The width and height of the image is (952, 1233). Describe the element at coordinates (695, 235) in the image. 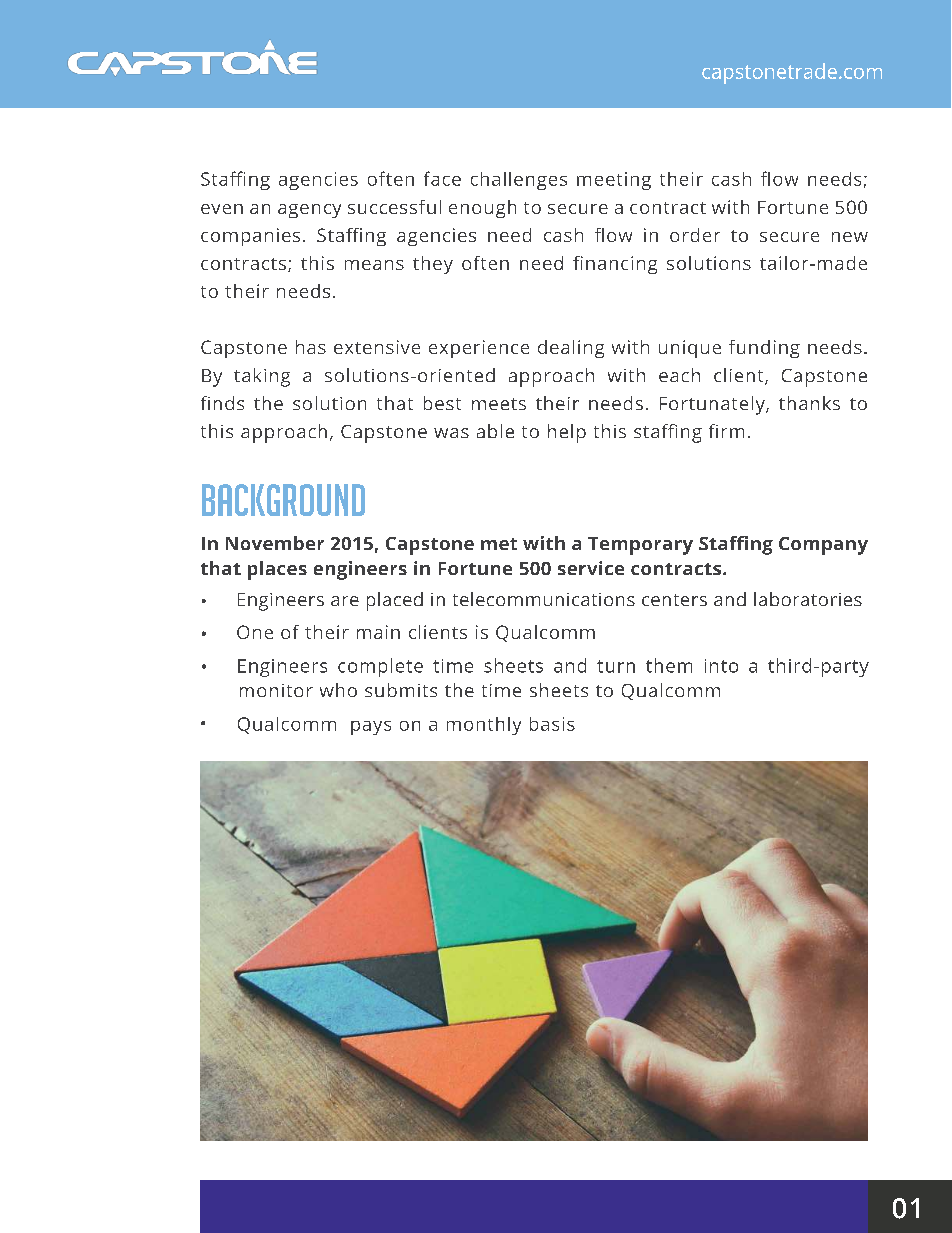

I see `order` at that location.
